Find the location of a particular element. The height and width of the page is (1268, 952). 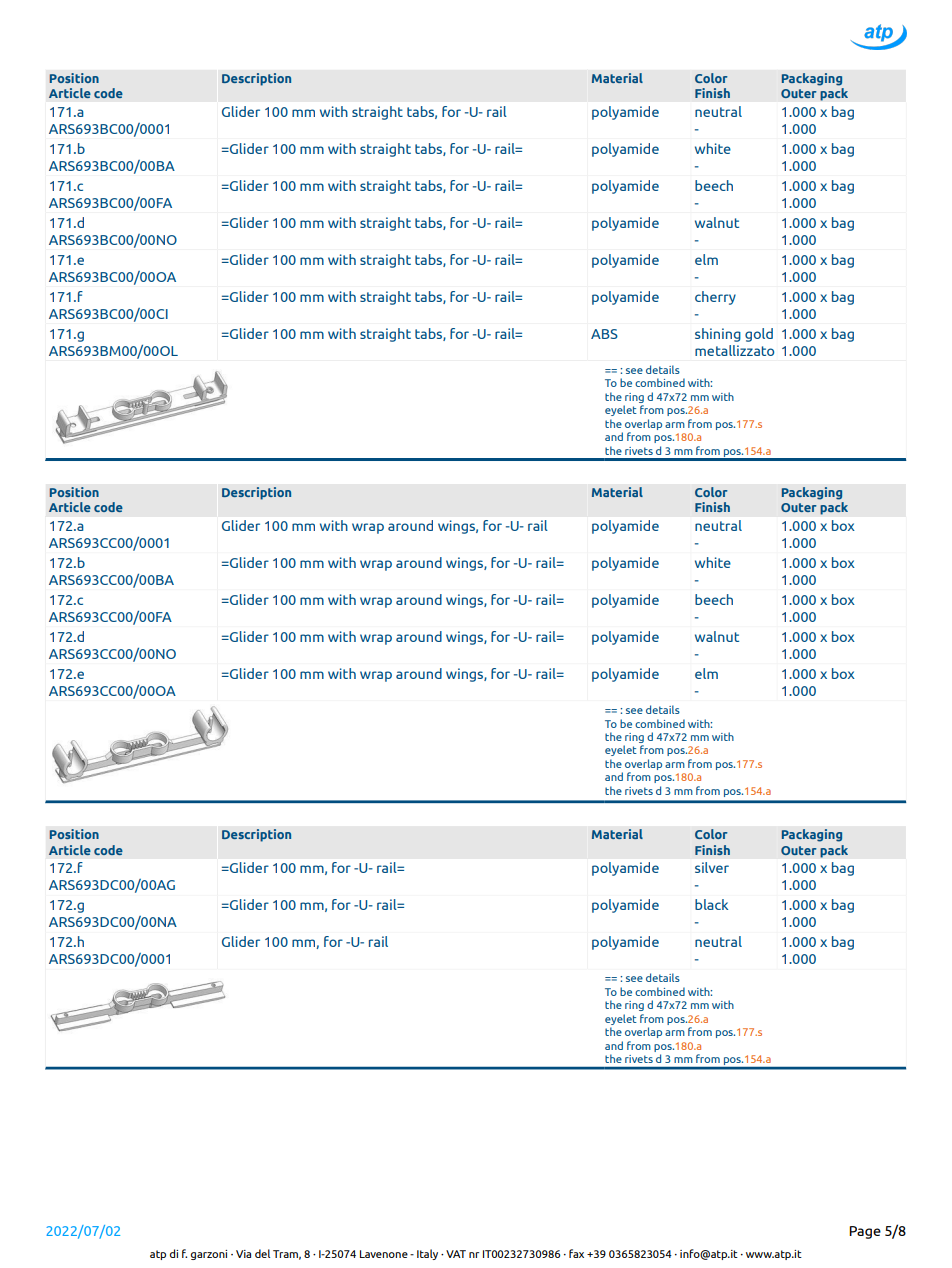

Italy is located at coordinates (427, 1254).
